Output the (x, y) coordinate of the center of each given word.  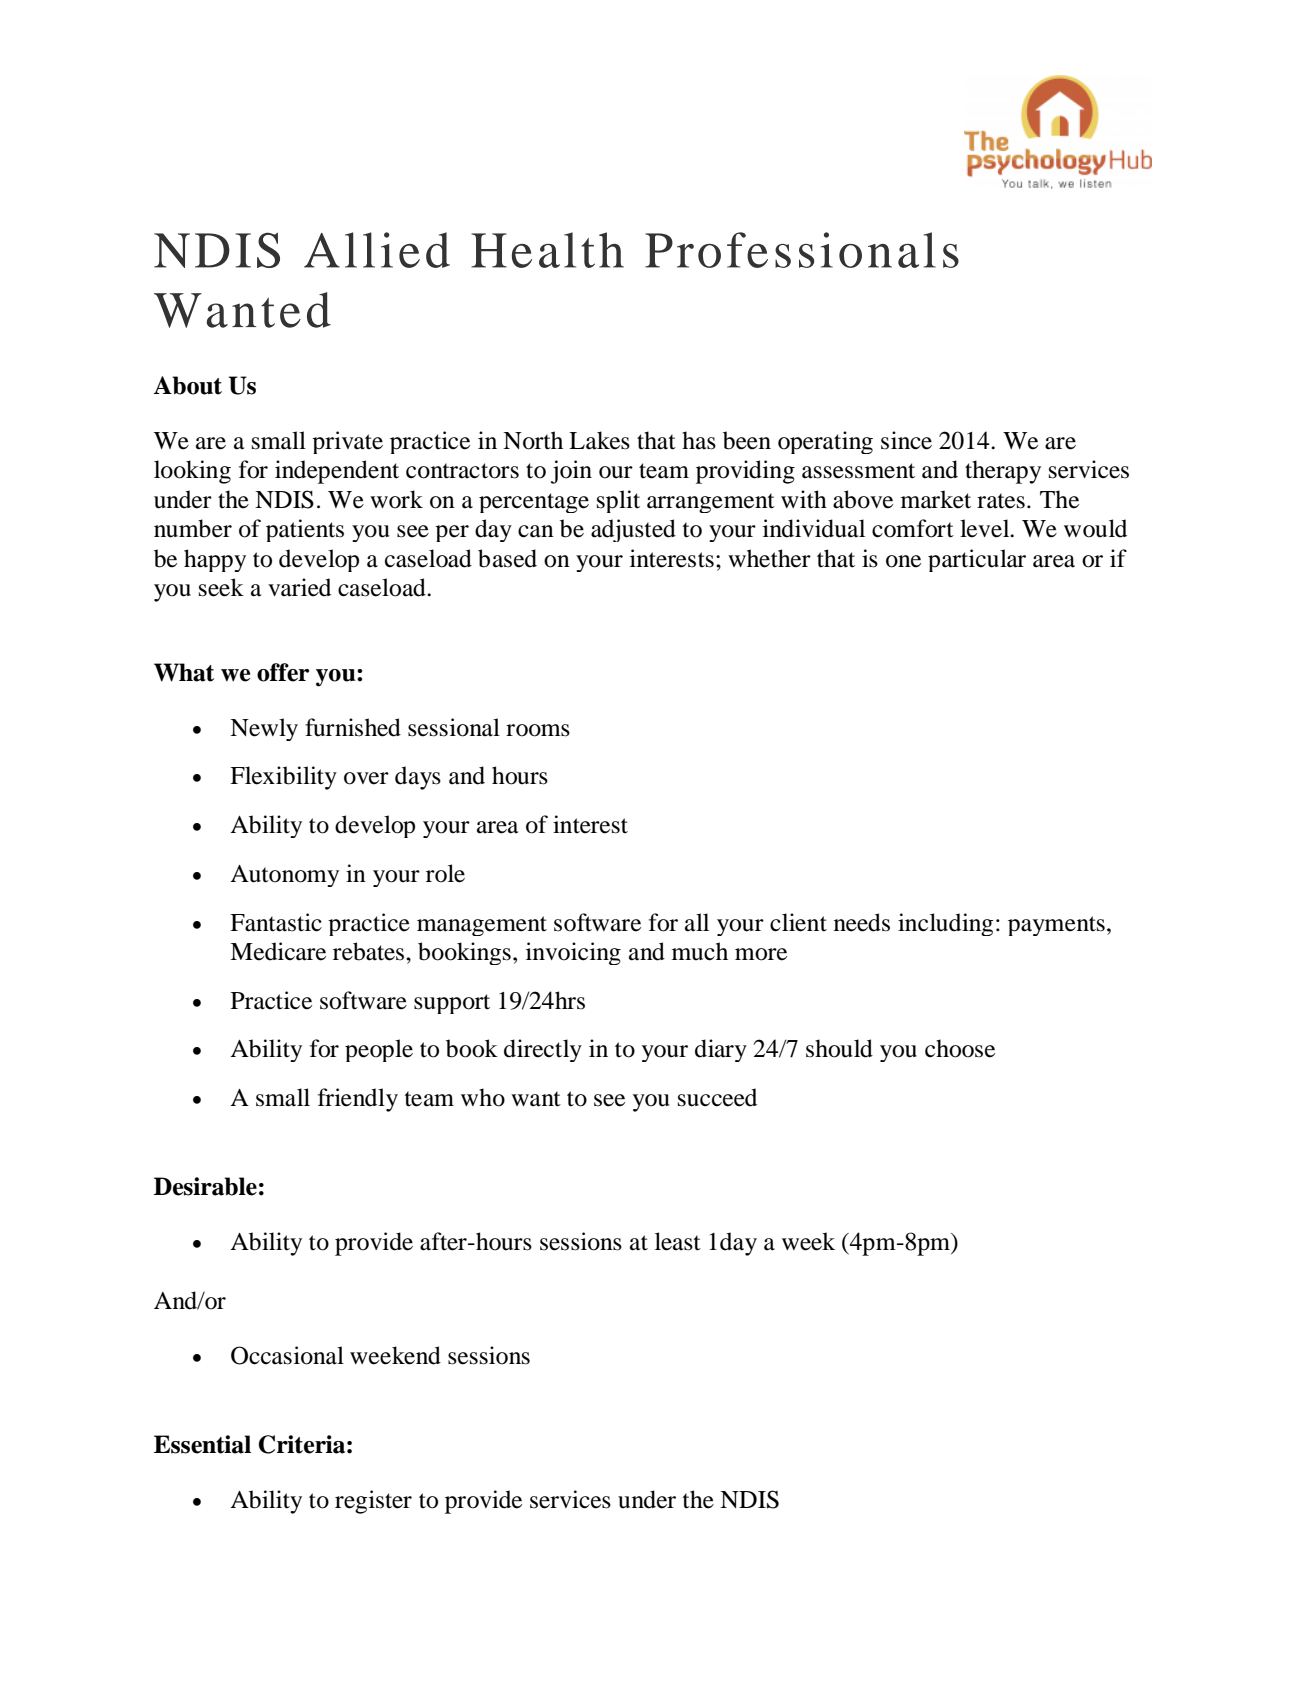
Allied (377, 250)
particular (977, 560)
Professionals (802, 250)
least (678, 1241)
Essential (202, 1444)
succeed (717, 1097)
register (373, 1502)
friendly (358, 1100)
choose (960, 1048)
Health (547, 250)
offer (283, 672)
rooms (538, 730)
